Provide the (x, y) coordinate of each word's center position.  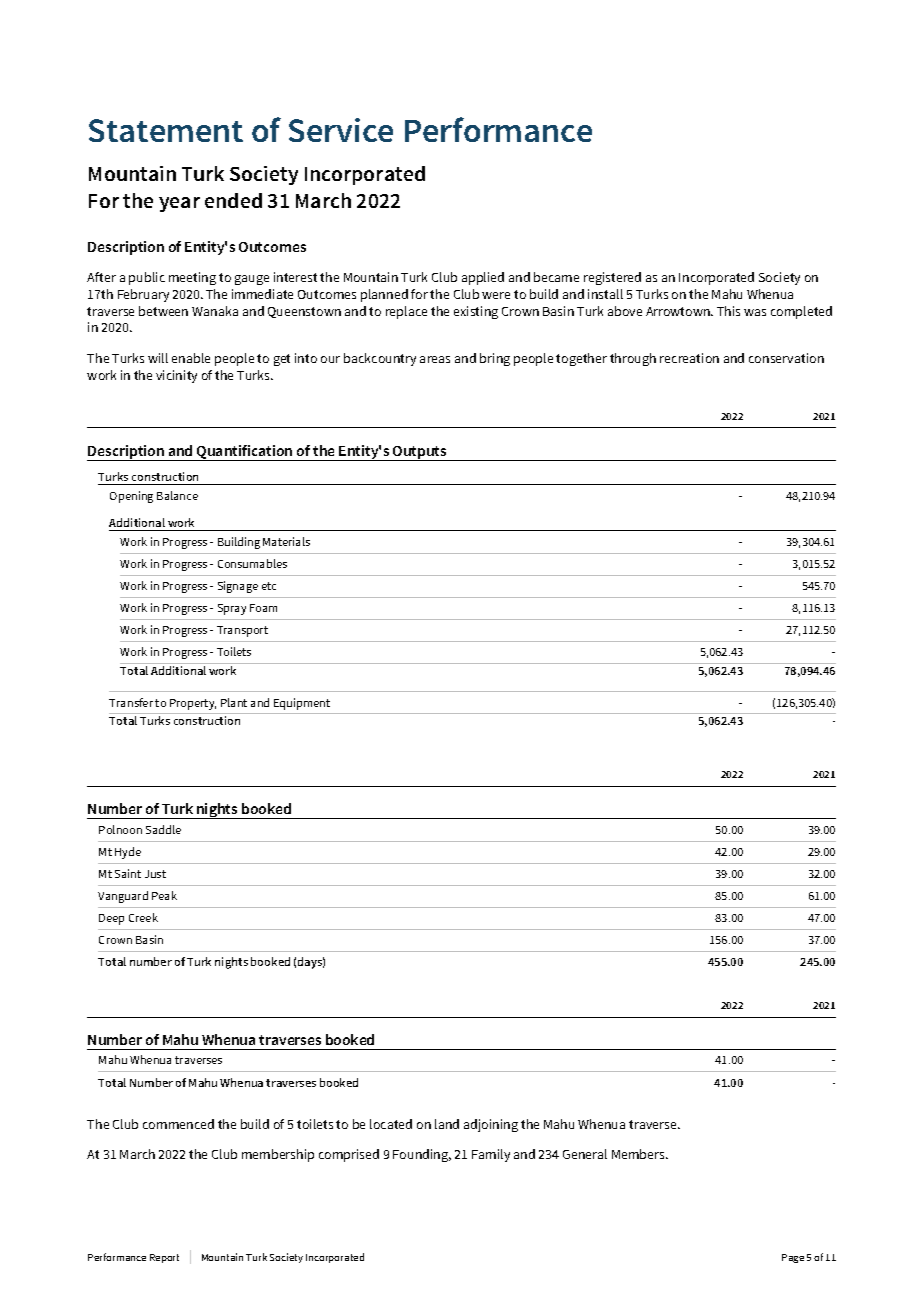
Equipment (302, 704)
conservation (786, 358)
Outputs (420, 453)
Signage (238, 587)
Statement (166, 130)
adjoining (491, 1125)
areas (435, 359)
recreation (689, 358)
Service (341, 130)
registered (612, 278)
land (447, 1124)
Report (164, 1258)
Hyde (128, 853)
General (585, 1154)
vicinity (176, 376)
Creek (143, 917)
